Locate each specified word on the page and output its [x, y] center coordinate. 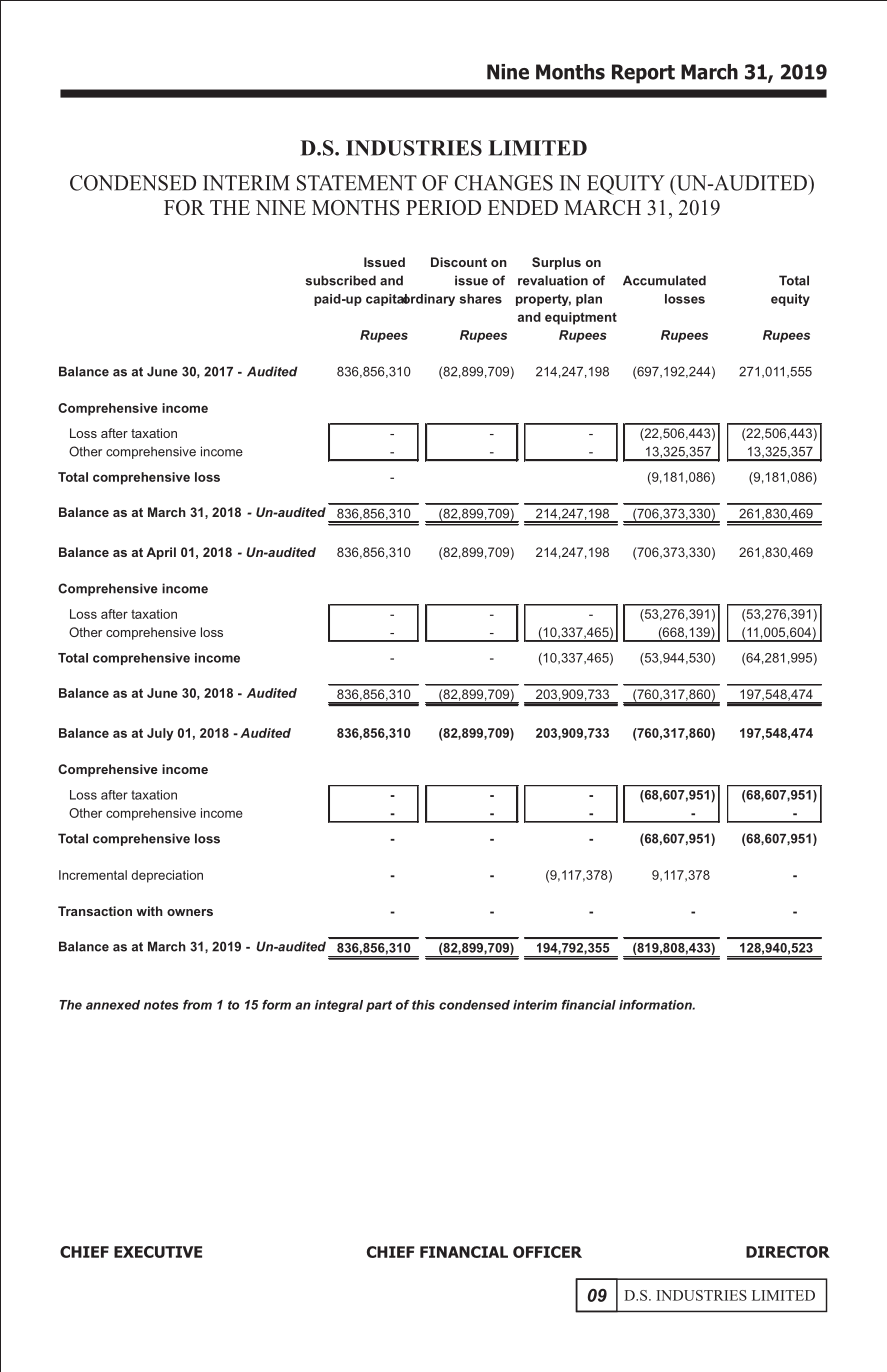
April [161, 553]
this [423, 1005]
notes [161, 1005]
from [197, 1005]
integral [339, 1006]
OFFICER [547, 1252]
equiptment [581, 318]
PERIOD [443, 208]
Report [643, 74]
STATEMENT [357, 183]
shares [481, 299]
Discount [459, 262]
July [160, 734]
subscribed [341, 280]
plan [589, 300]
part [379, 1006]
